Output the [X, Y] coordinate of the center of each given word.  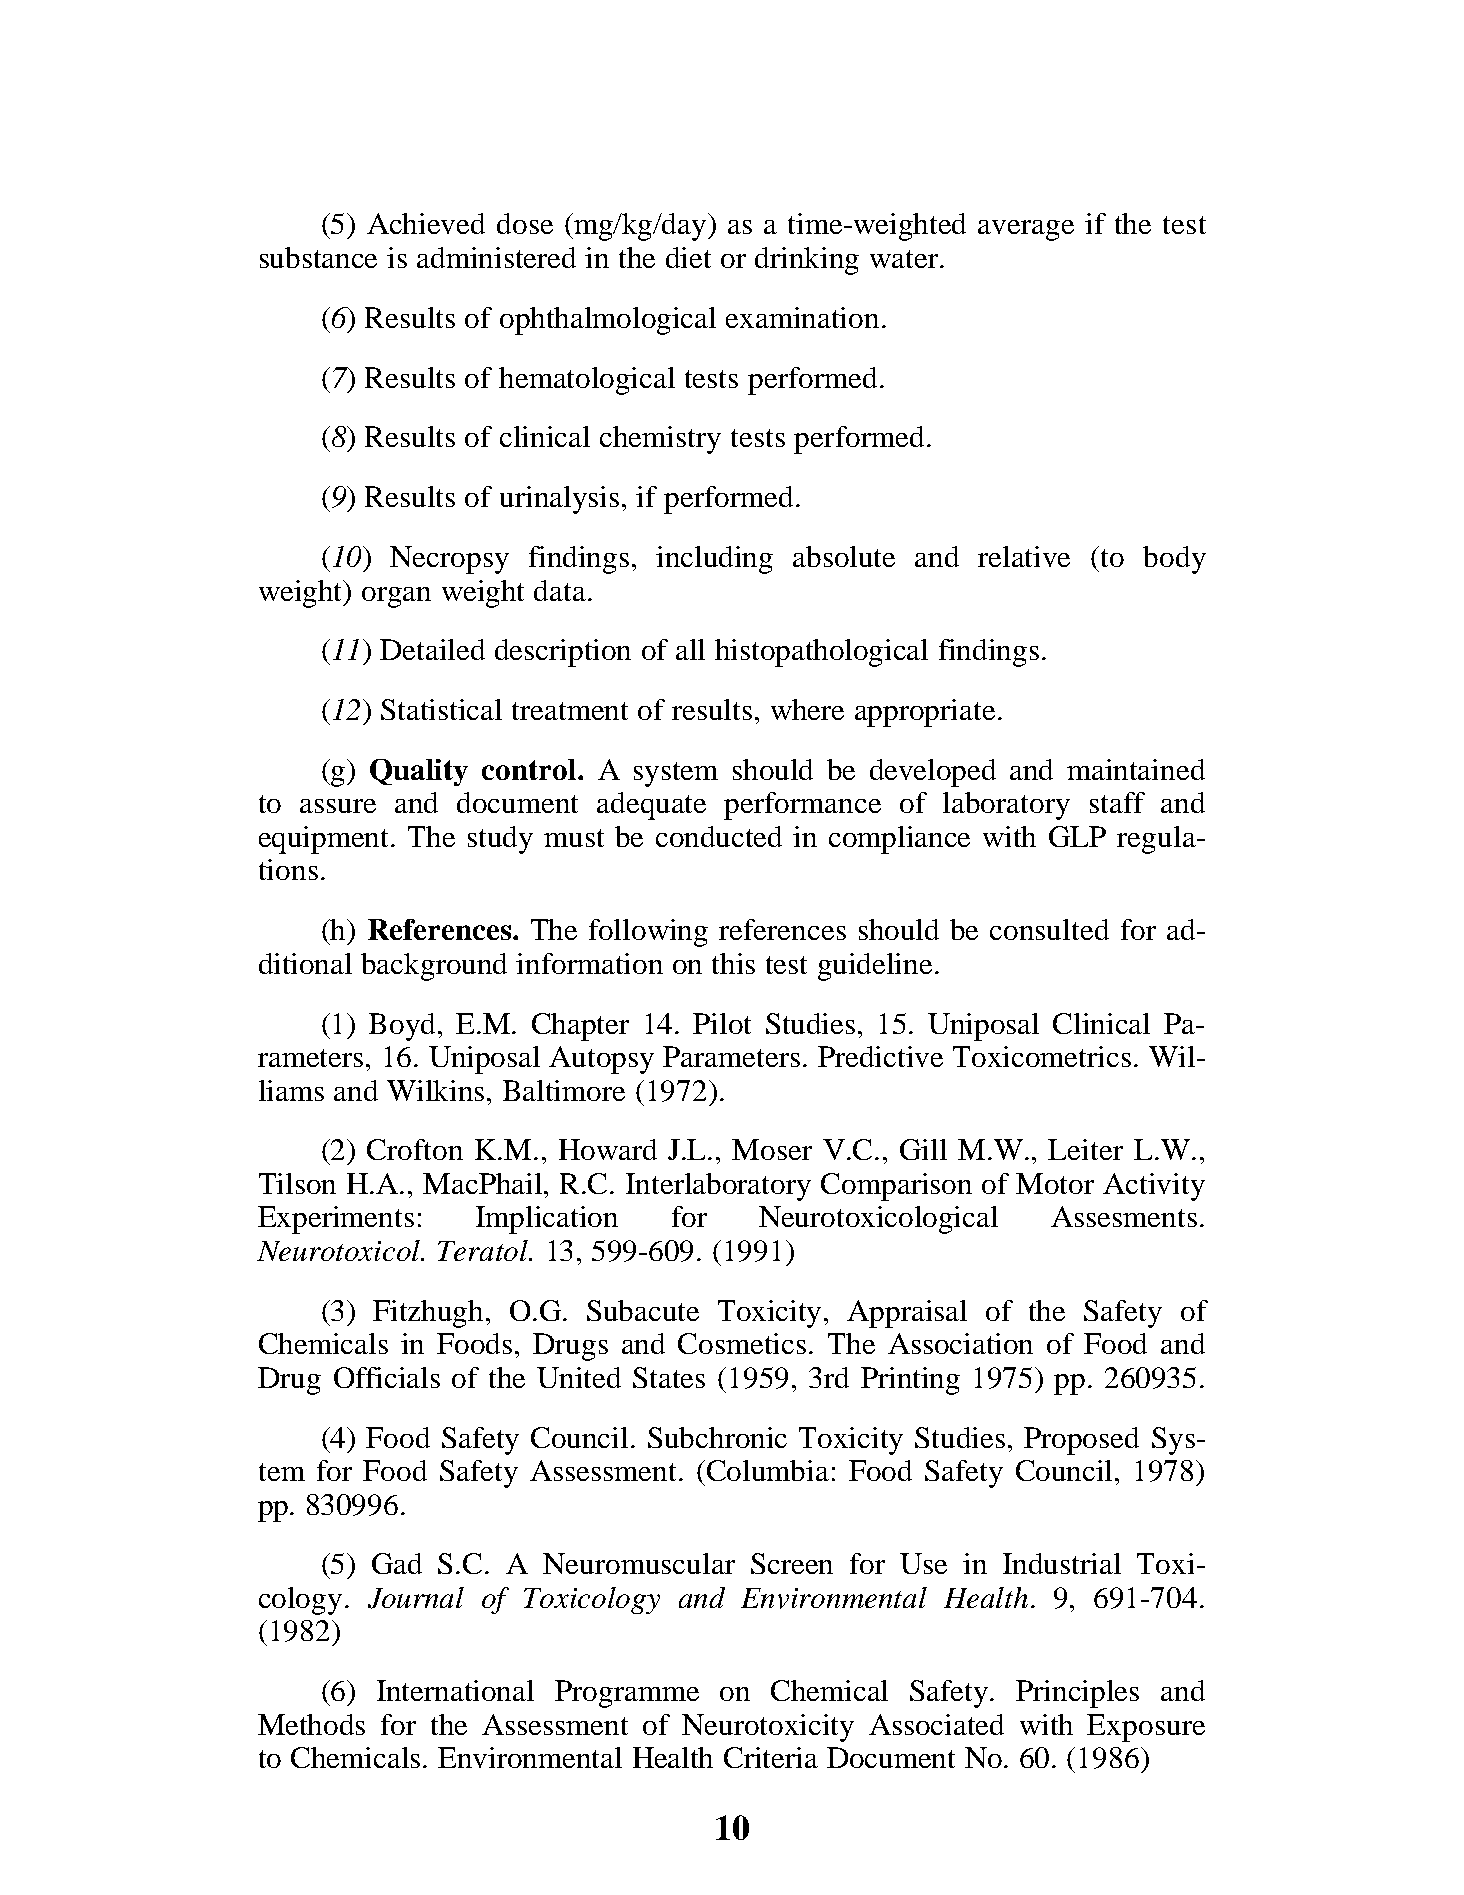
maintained [1136, 769]
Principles [1077, 1694]
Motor [1055, 1183]
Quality [419, 772]
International [455, 1690]
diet [688, 257]
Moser [772, 1149]
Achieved [426, 223]
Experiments [336, 1220]
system [676, 774]
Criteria [771, 1757]
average [1026, 230]
